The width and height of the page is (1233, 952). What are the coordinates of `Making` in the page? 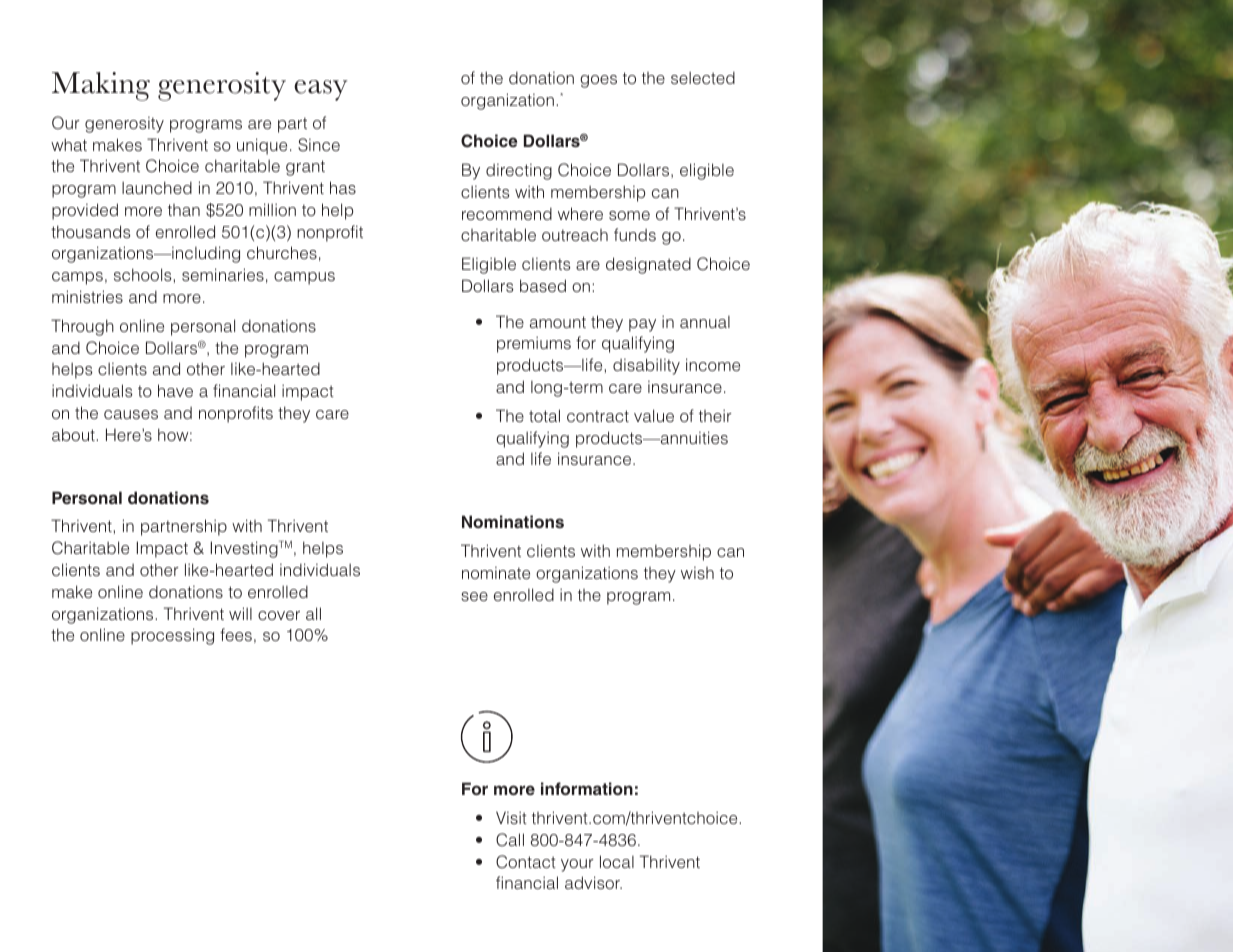 It's located at (101, 86).
